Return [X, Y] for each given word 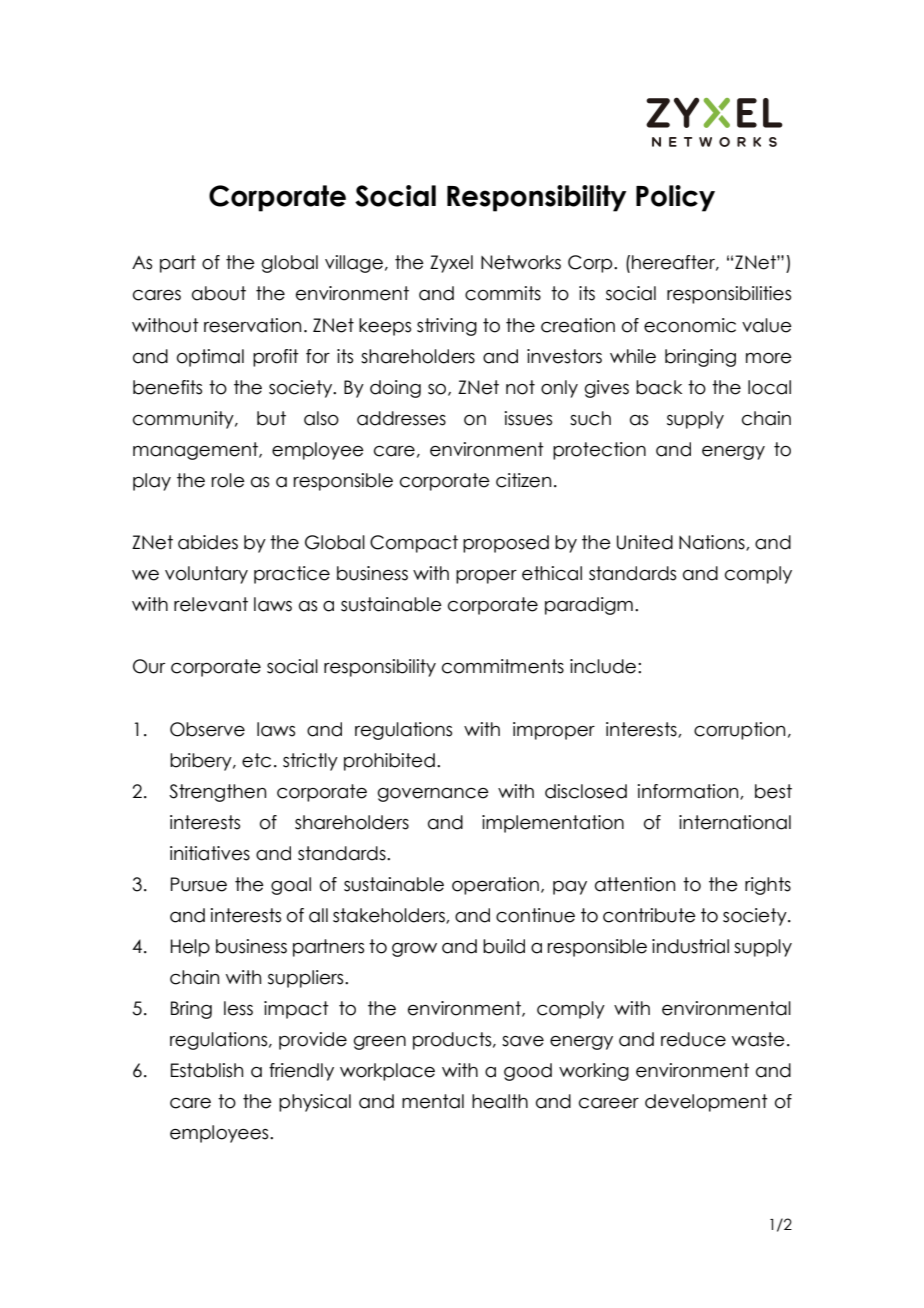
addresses [401, 418]
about [219, 293]
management [196, 451]
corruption [739, 731]
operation [495, 886]
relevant [211, 604]
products [453, 1041]
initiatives [210, 853]
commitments [503, 666]
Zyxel [451, 264]
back [659, 387]
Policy [675, 198]
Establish [207, 1070]
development [706, 1103]
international [735, 822]
